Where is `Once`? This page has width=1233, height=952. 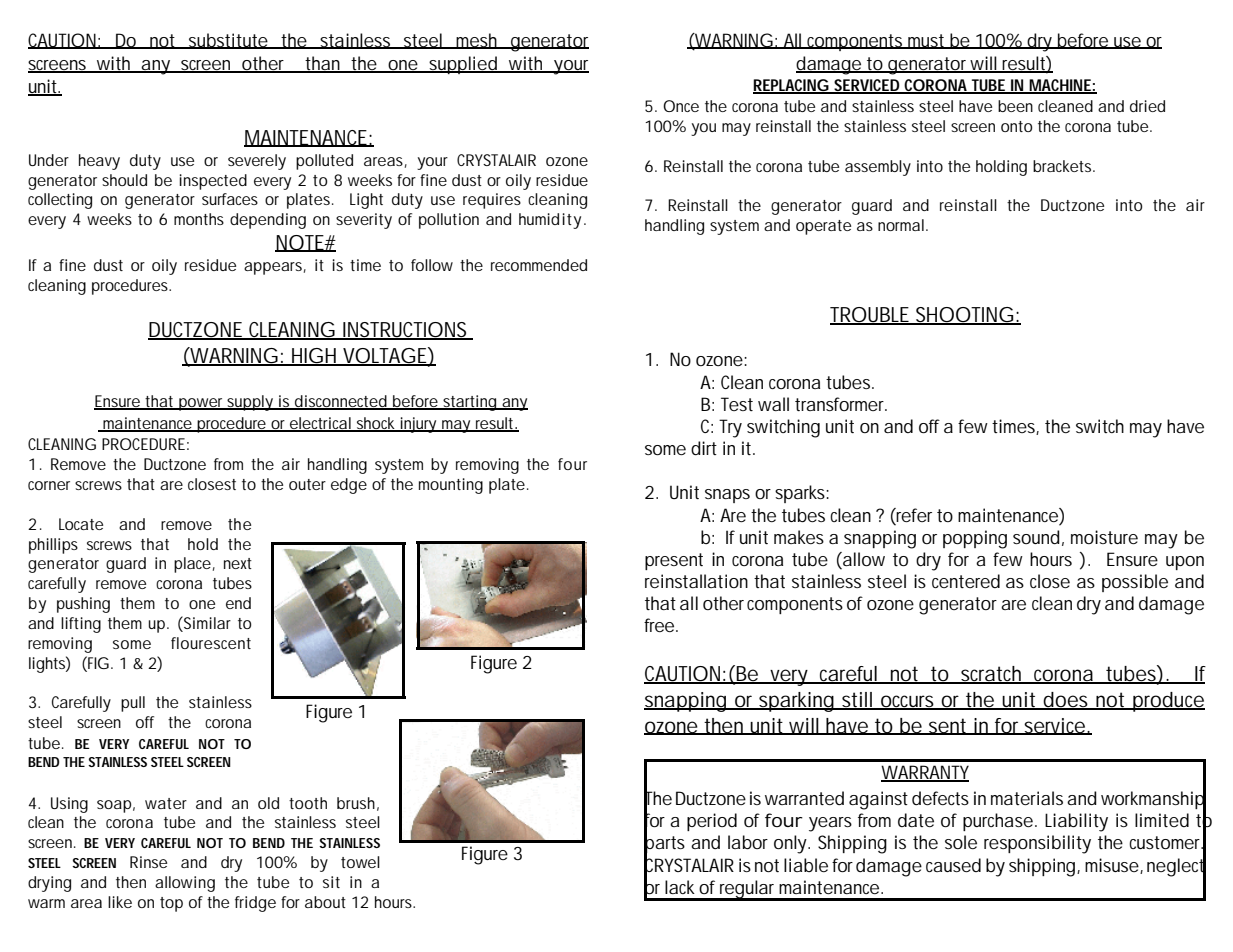
Once is located at coordinates (681, 106).
